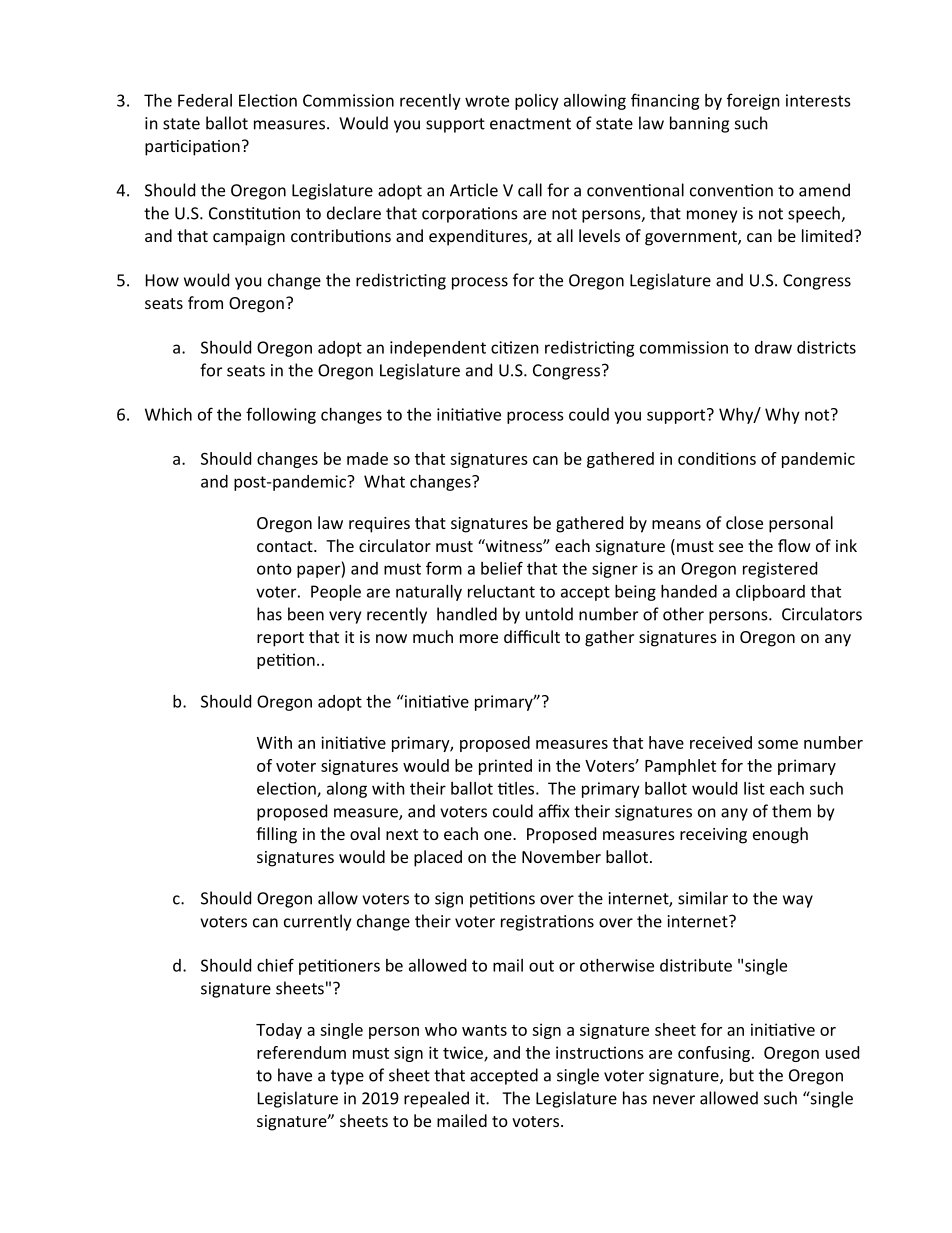  I want to click on twice, so click(464, 1053).
